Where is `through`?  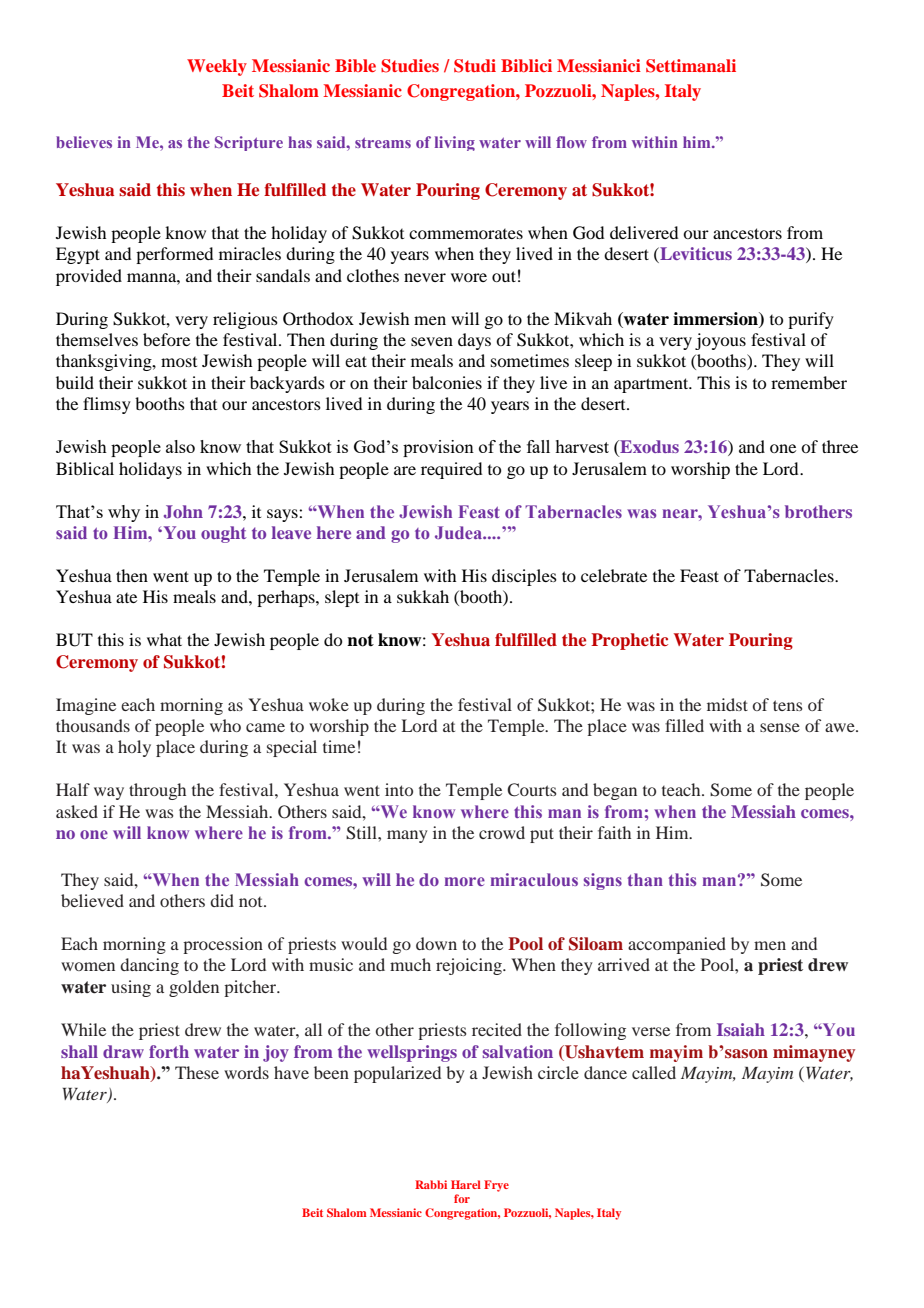
through is located at coordinates (157, 791).
